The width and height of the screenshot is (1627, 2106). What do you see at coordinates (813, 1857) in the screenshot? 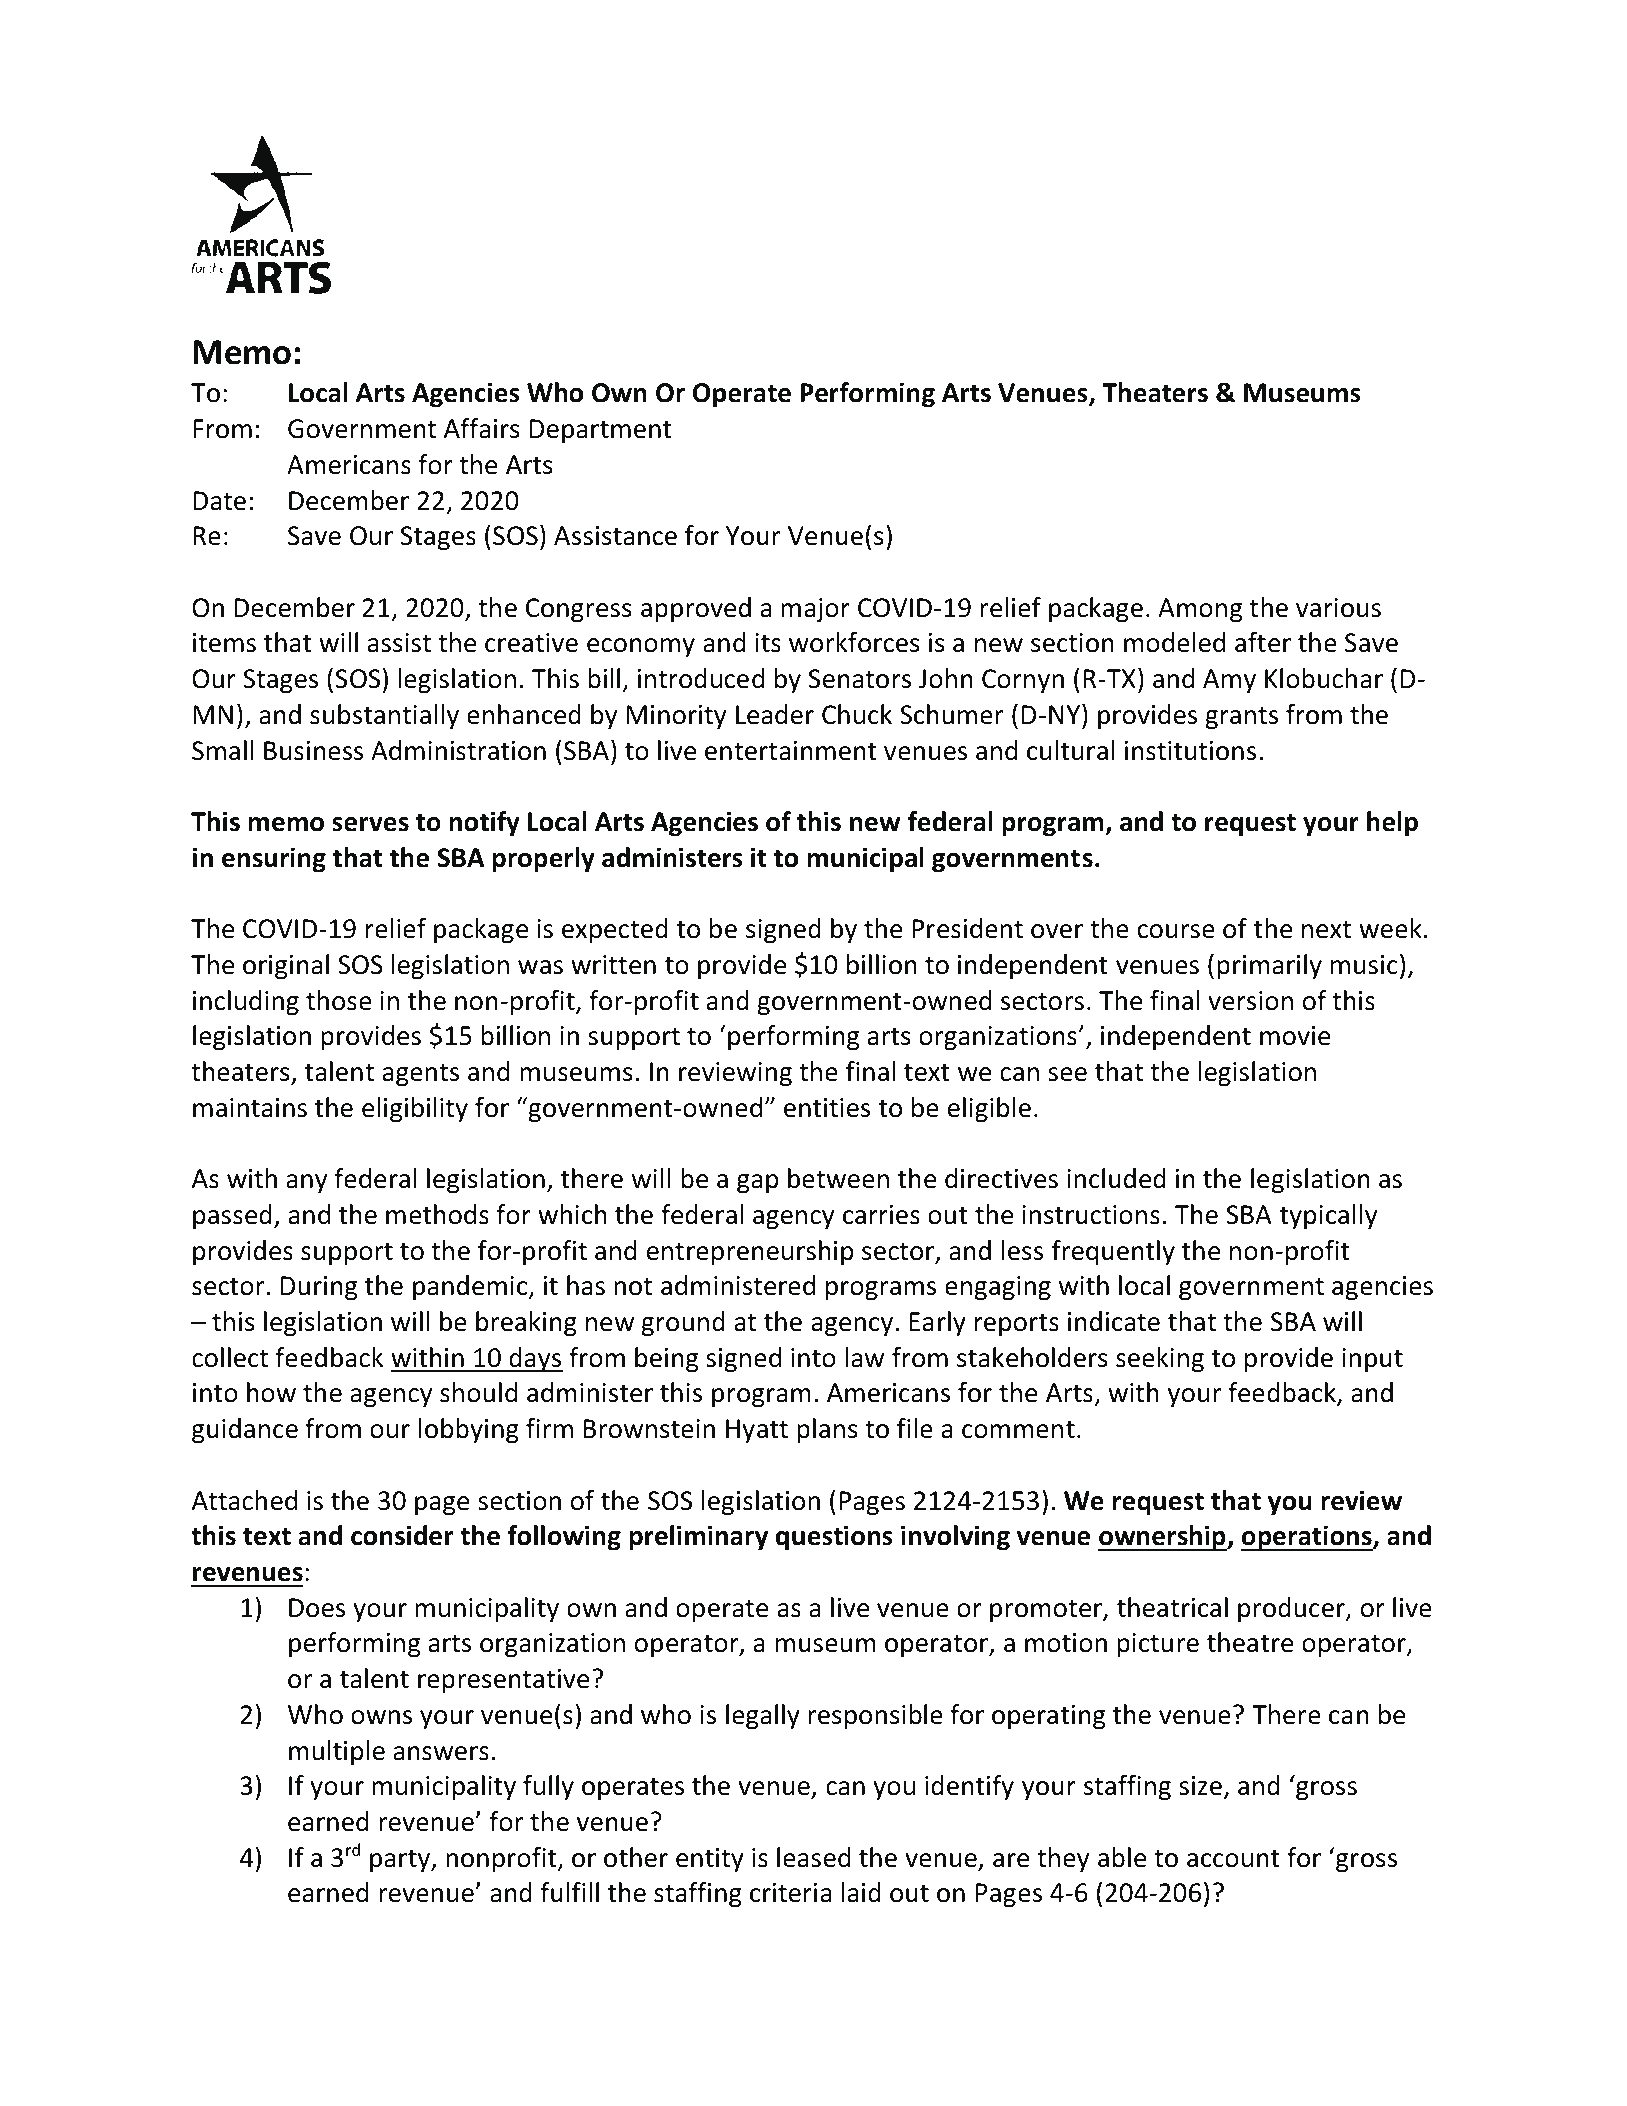
I see `leased` at bounding box center [813, 1857].
